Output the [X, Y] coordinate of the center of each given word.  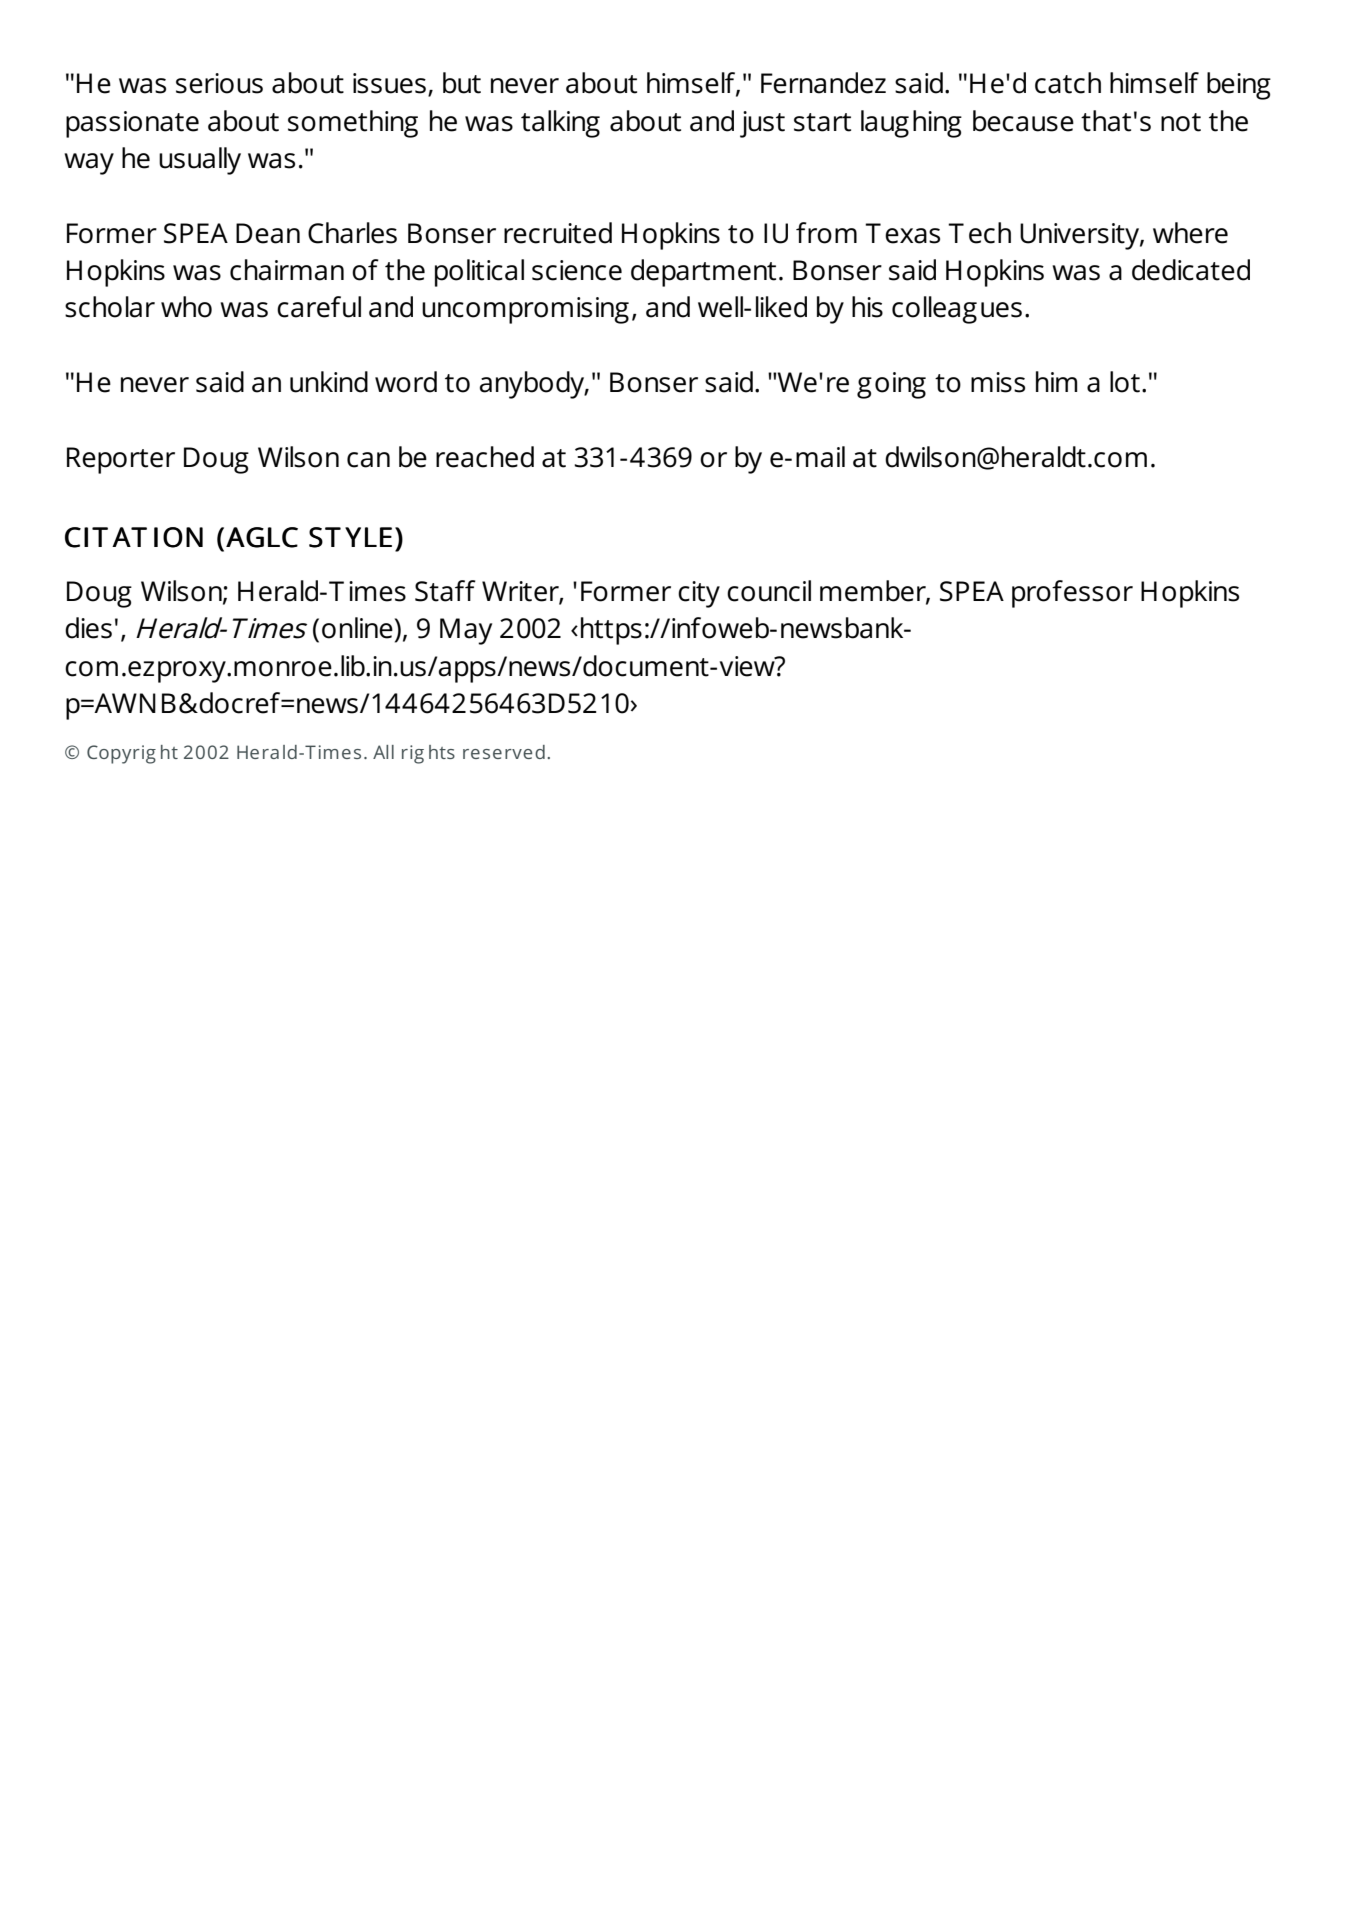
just [762, 124]
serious [219, 83]
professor [1072, 594]
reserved [504, 752]
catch [1068, 83]
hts [442, 752]
